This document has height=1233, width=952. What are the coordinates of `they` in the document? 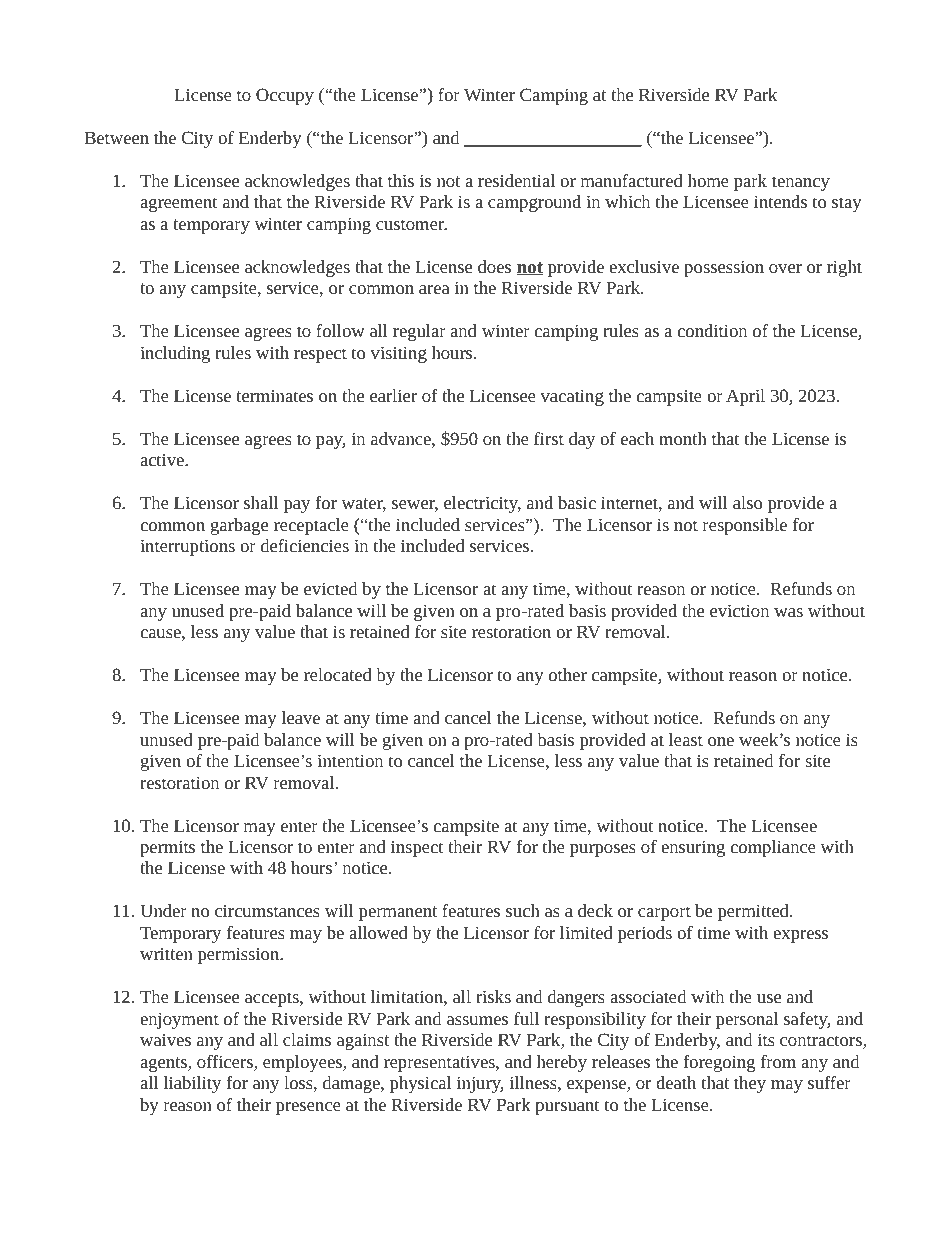 It's located at (750, 1084).
